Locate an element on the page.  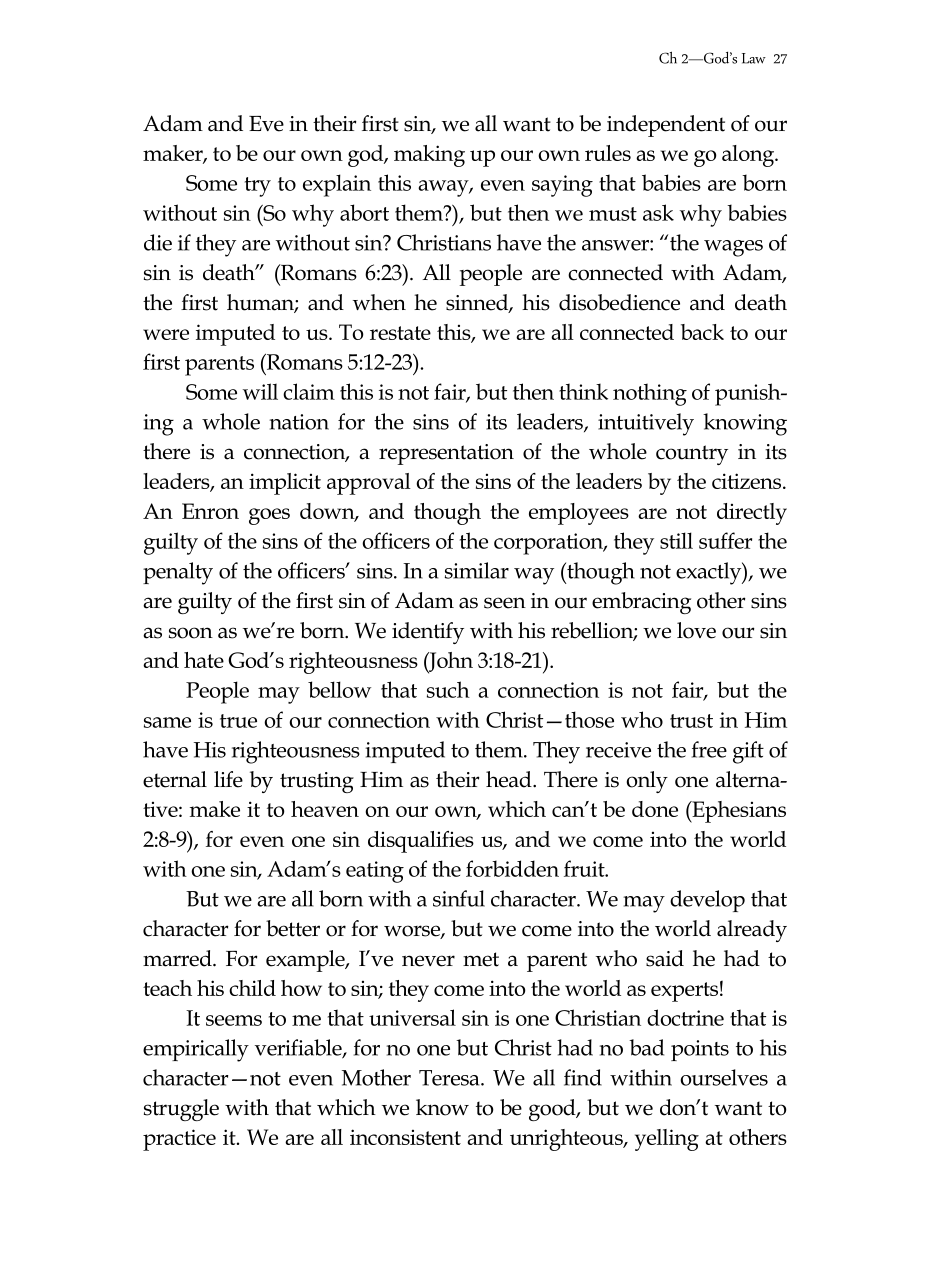
soon is located at coordinates (191, 633).
